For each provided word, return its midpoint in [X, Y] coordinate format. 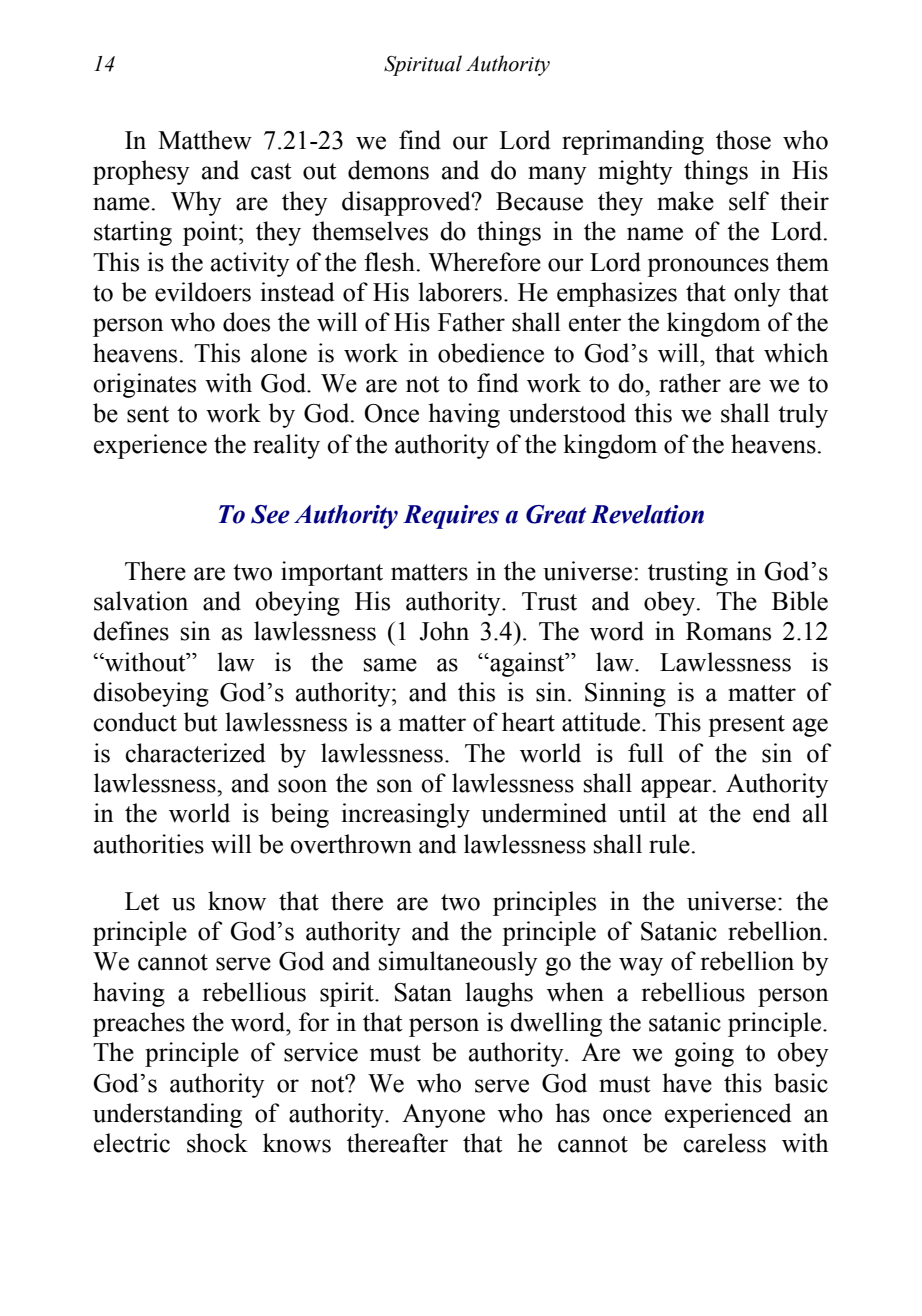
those [743, 140]
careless [724, 1143]
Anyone [443, 1116]
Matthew [205, 140]
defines [131, 631]
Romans [728, 631]
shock [217, 1143]
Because [539, 201]
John [444, 631]
